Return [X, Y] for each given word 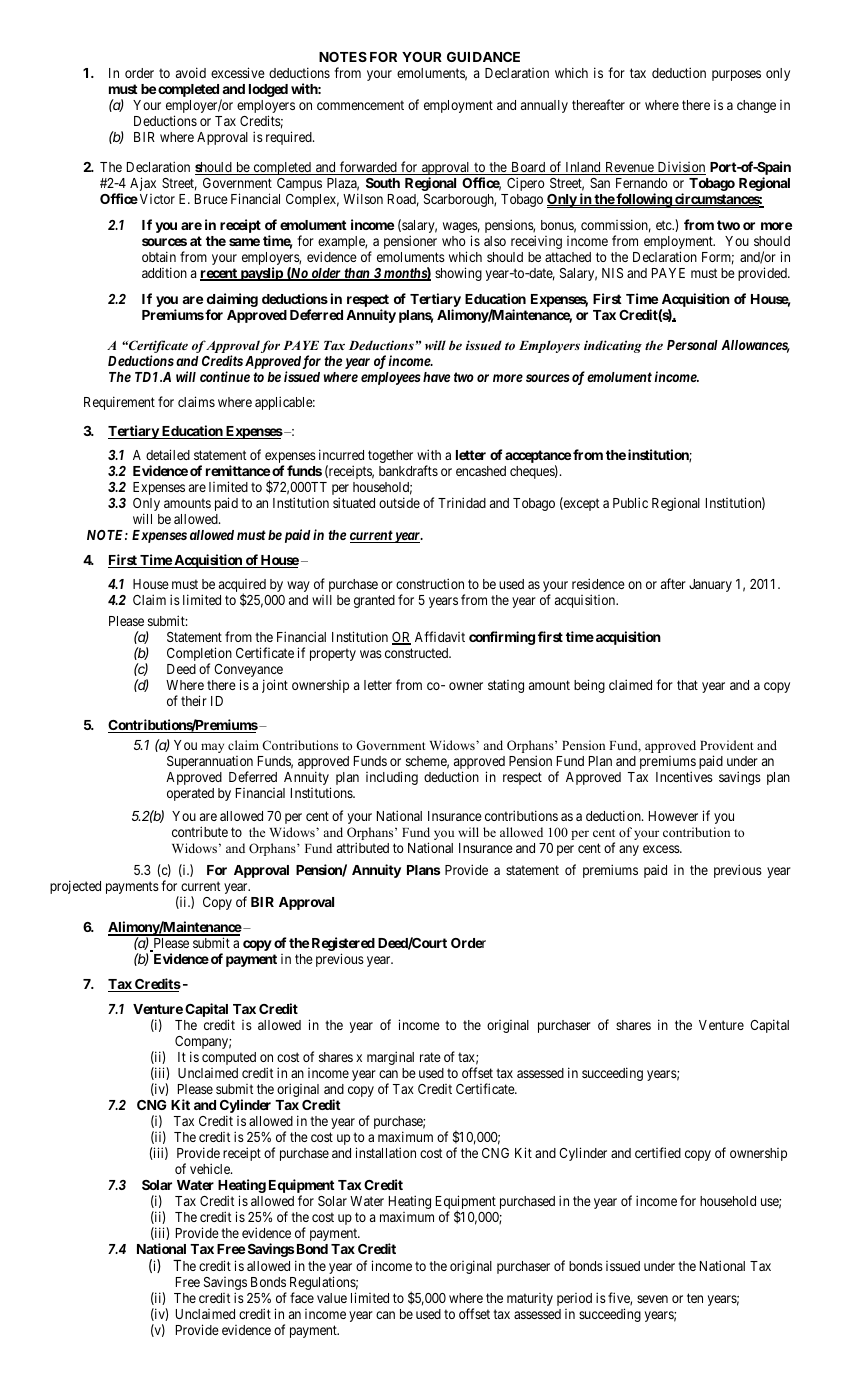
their [194, 700]
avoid [191, 72]
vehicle [211, 1168]
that [687, 685]
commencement [360, 105]
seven [652, 1299]
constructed [418, 653]
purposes [736, 75]
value [332, 1298]
